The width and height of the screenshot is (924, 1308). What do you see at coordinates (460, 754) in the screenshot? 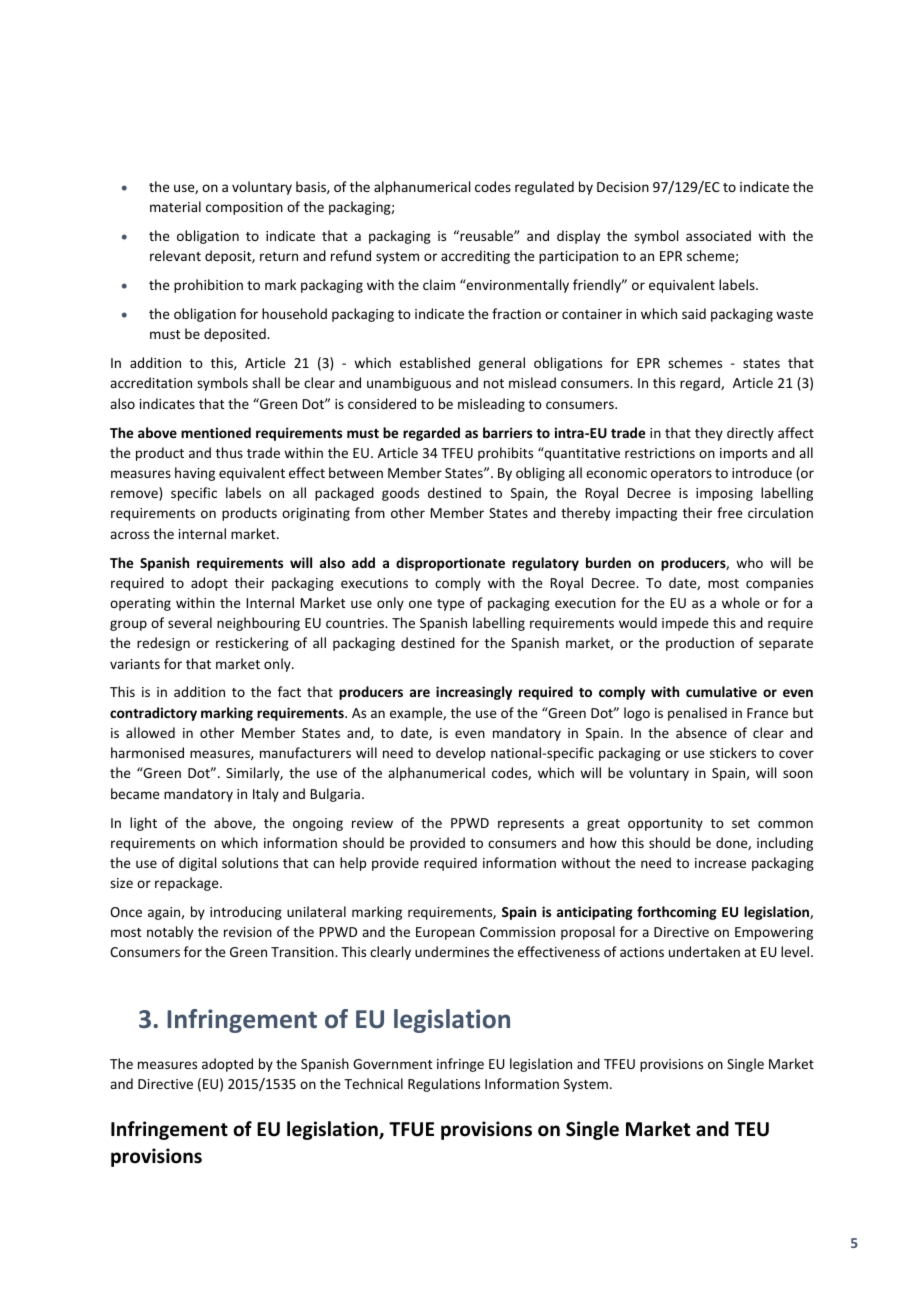
I see `develop` at bounding box center [460, 754].
